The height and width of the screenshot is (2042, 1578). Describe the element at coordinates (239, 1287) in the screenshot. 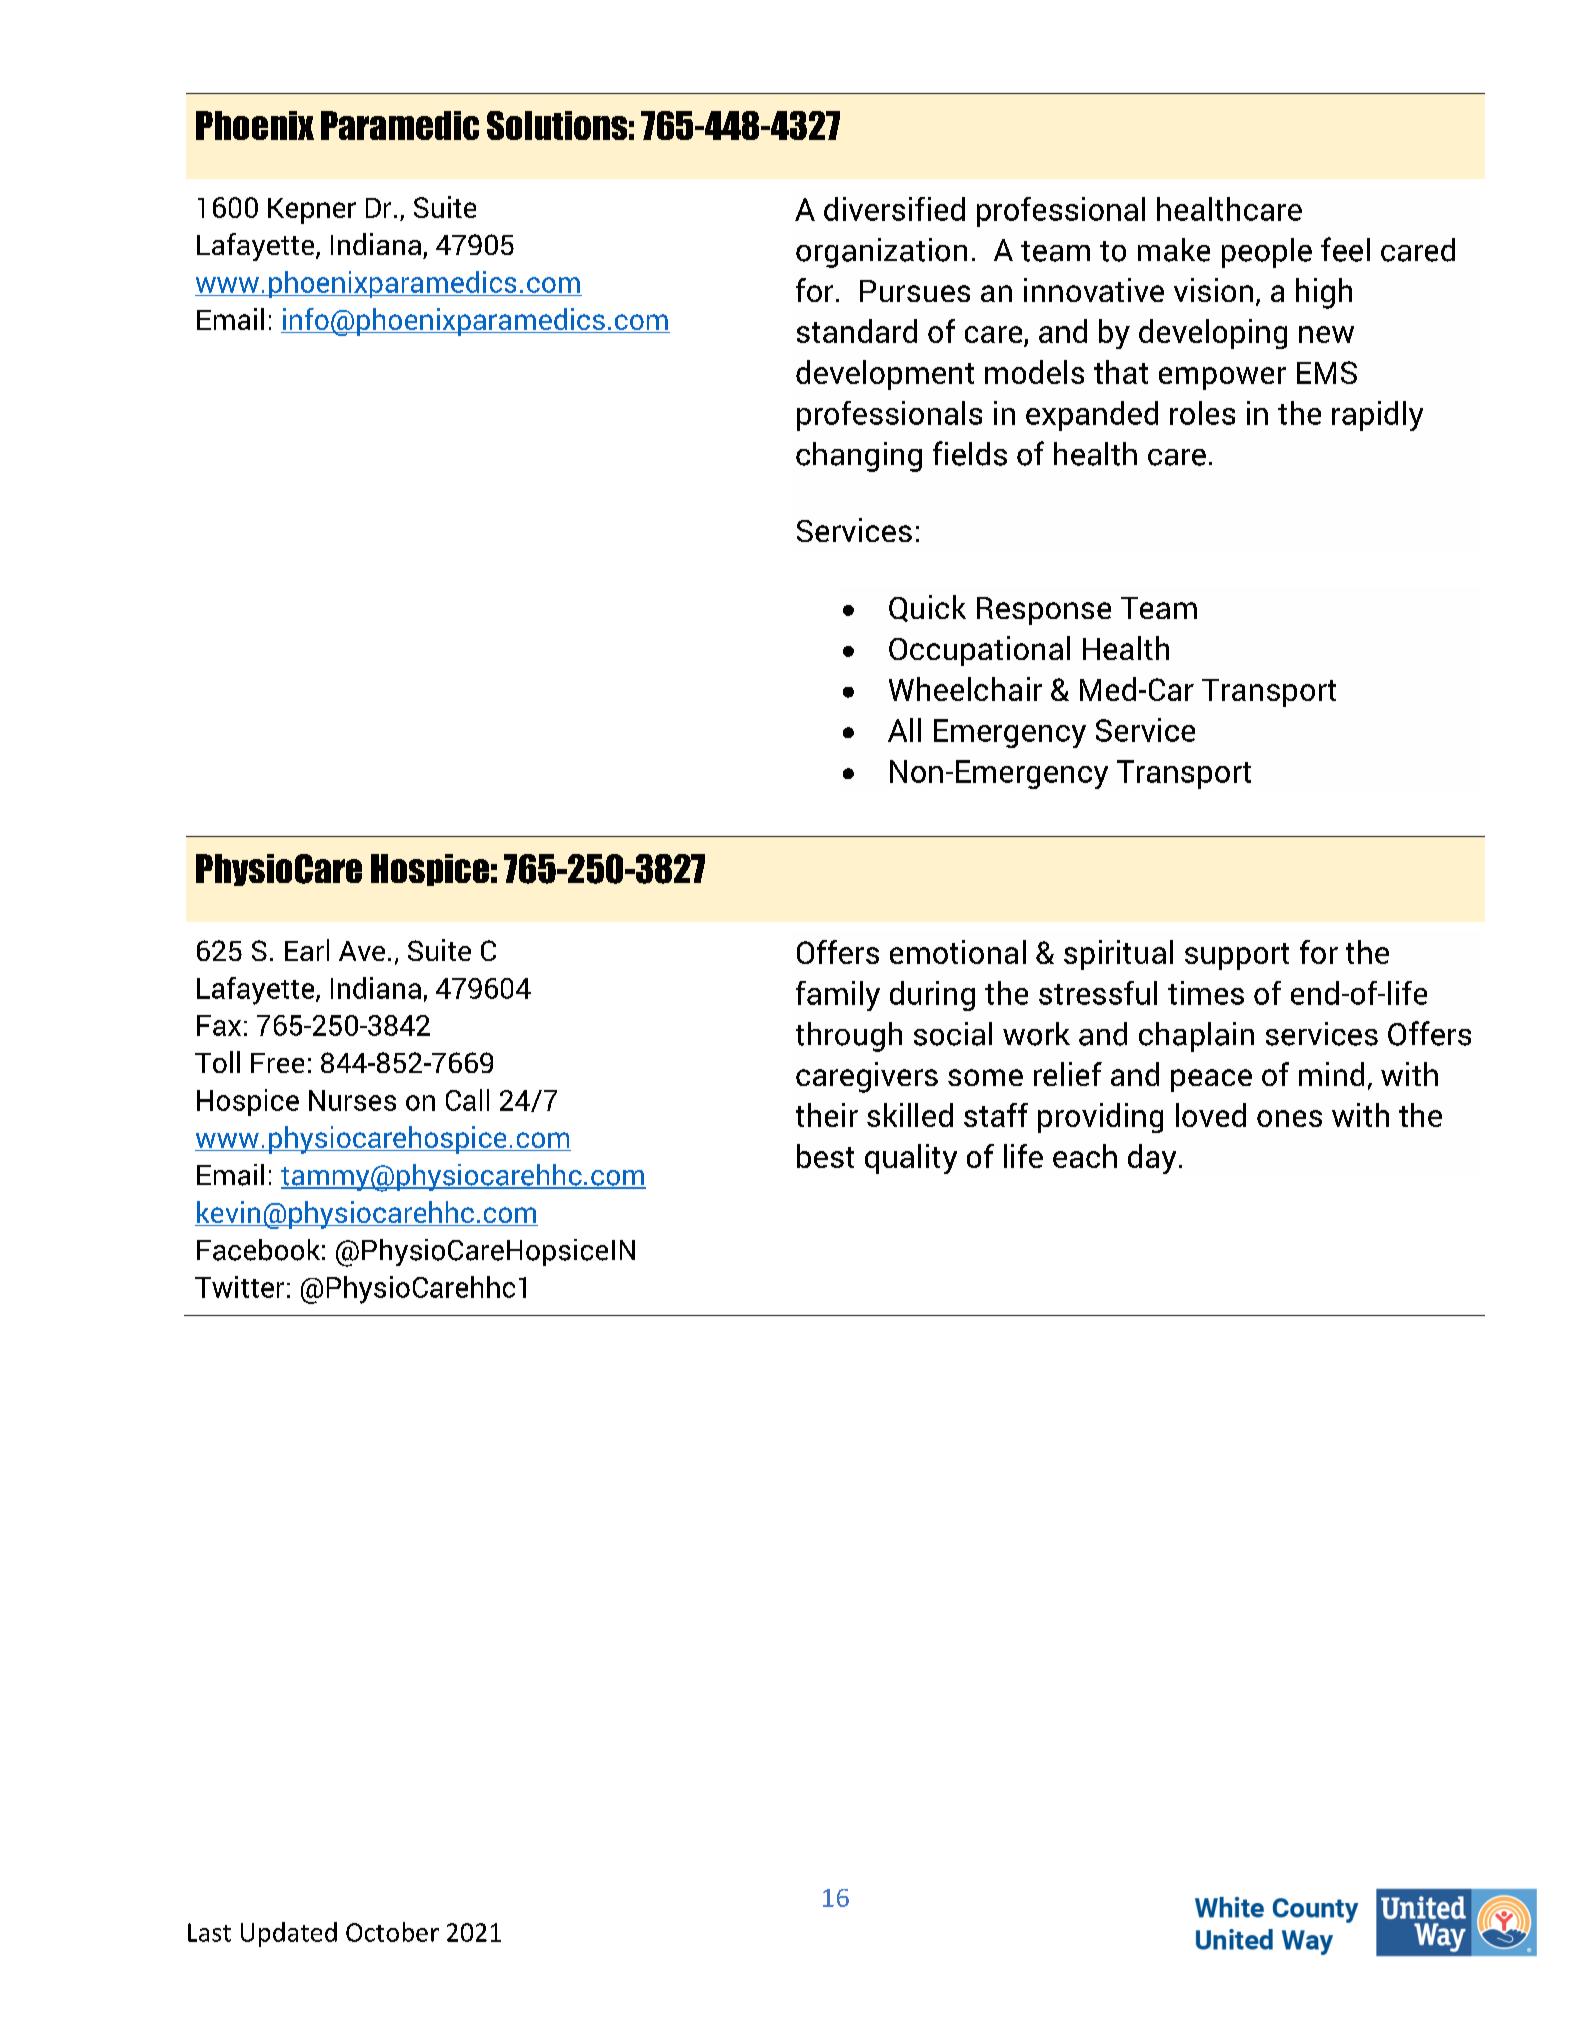

I see `Twitter` at that location.
